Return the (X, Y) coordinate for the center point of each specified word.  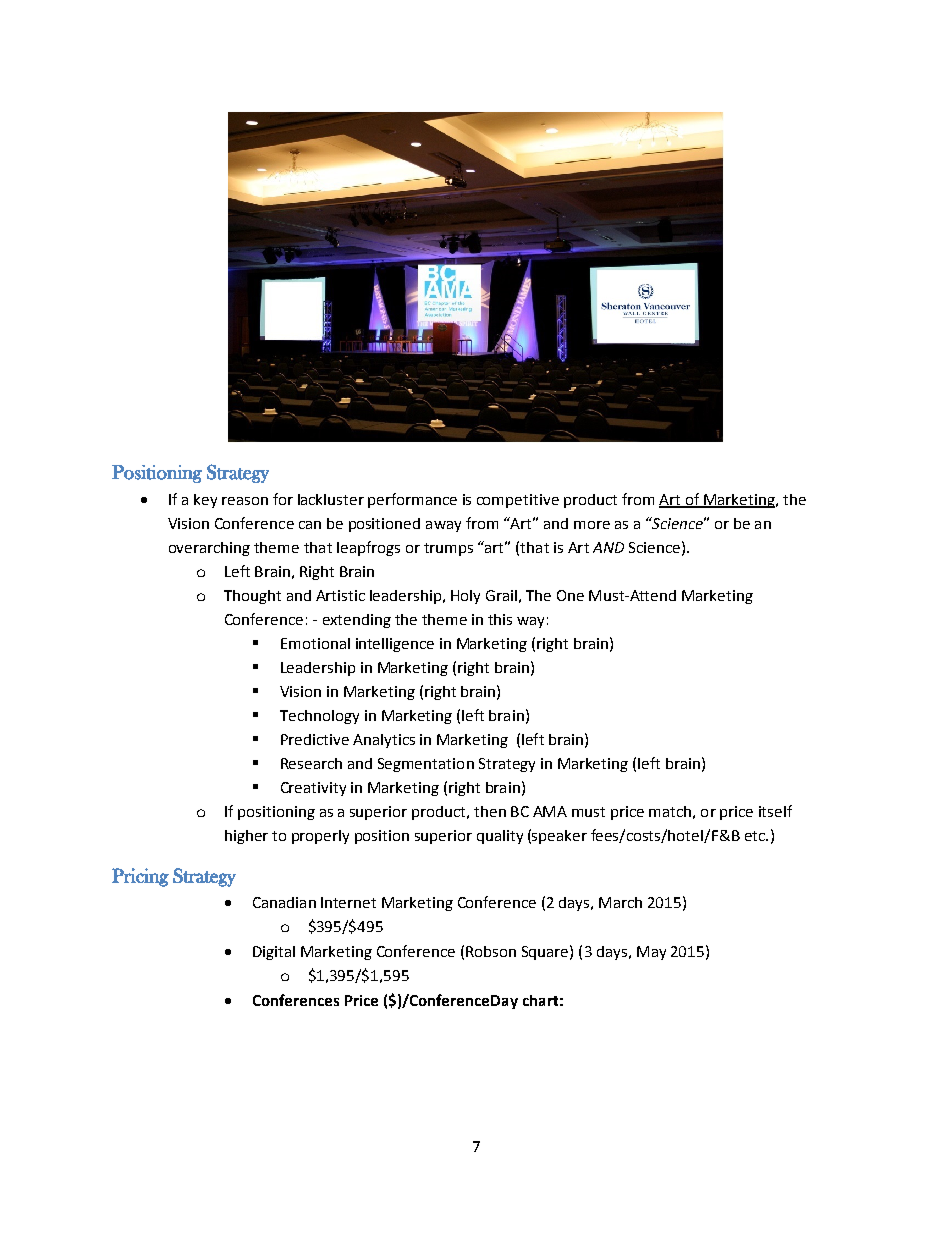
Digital (274, 953)
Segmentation (426, 765)
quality (500, 837)
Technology (319, 717)
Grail (501, 595)
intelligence (395, 645)
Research (311, 763)
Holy (465, 597)
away (443, 526)
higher (246, 837)
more (592, 525)
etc (756, 836)
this (500, 619)
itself (775, 811)
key (205, 501)
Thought (252, 597)
